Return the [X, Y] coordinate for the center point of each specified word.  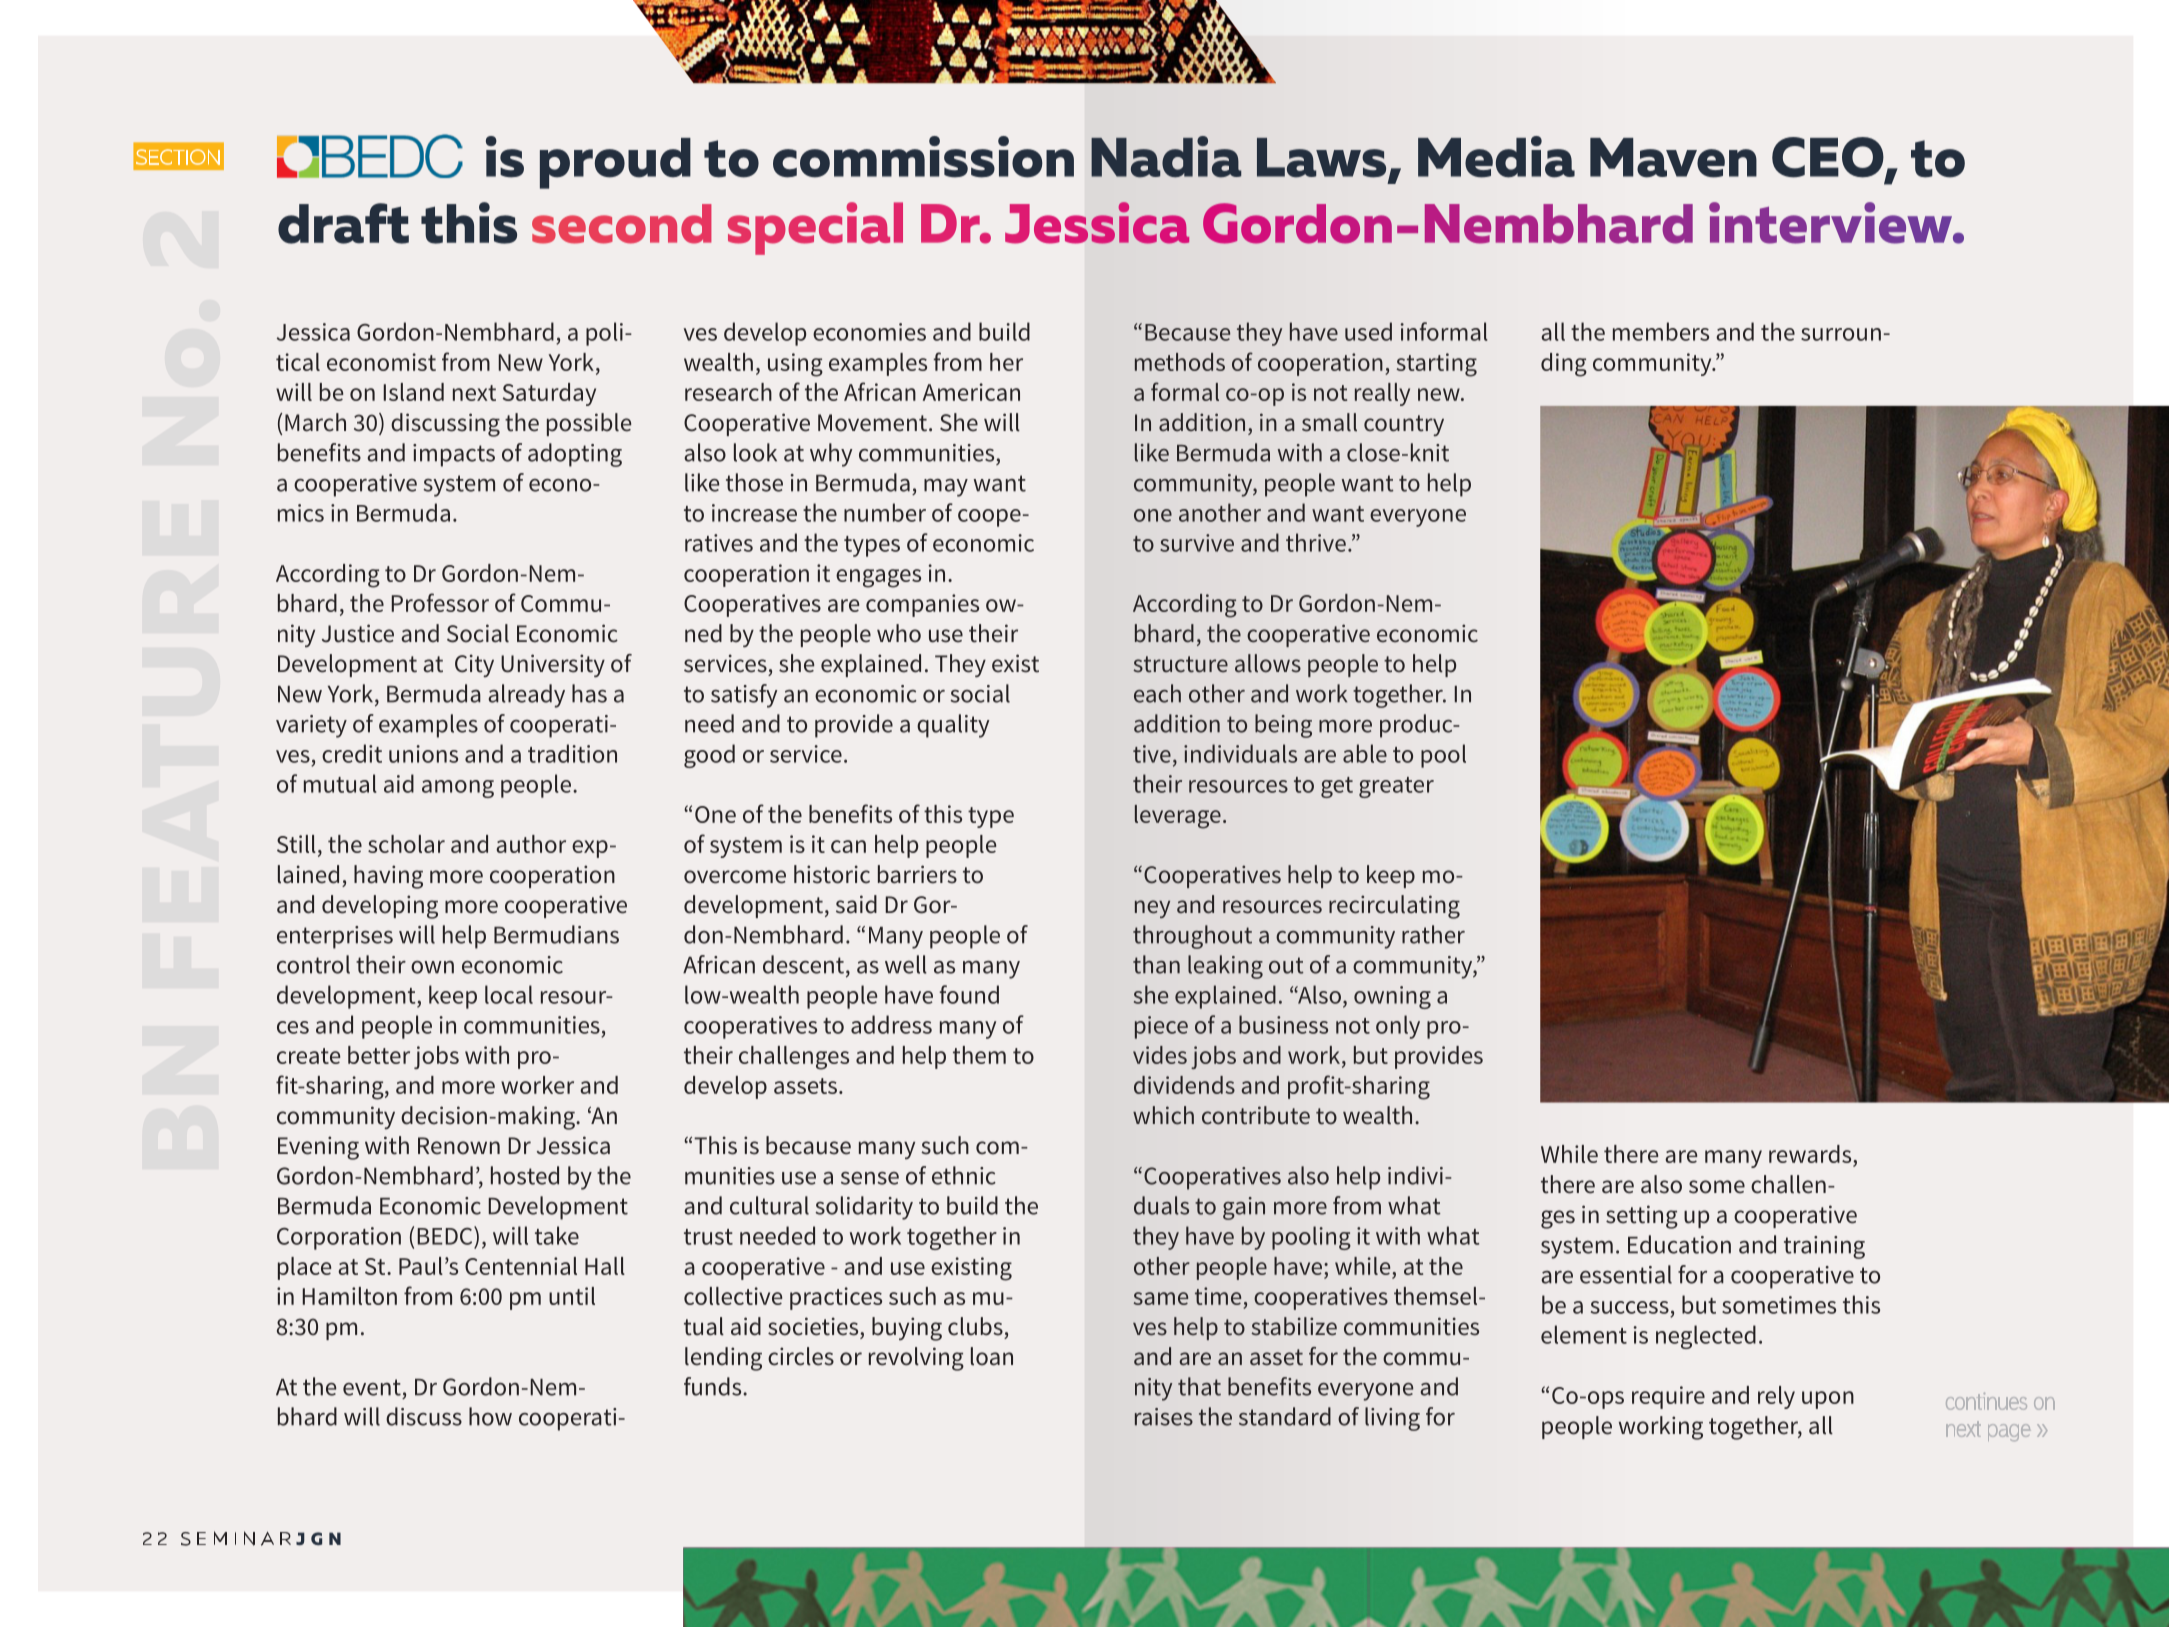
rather [1433, 934]
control [313, 964]
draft [343, 223]
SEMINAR [236, 1538]
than [1156, 964]
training [1824, 1247]
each [1157, 693]
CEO [1829, 158]
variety [311, 726]
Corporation [339, 1238]
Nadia [1166, 157]
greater [1396, 787]
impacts [454, 455]
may [946, 488]
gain [1244, 1208]
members [1661, 331]
